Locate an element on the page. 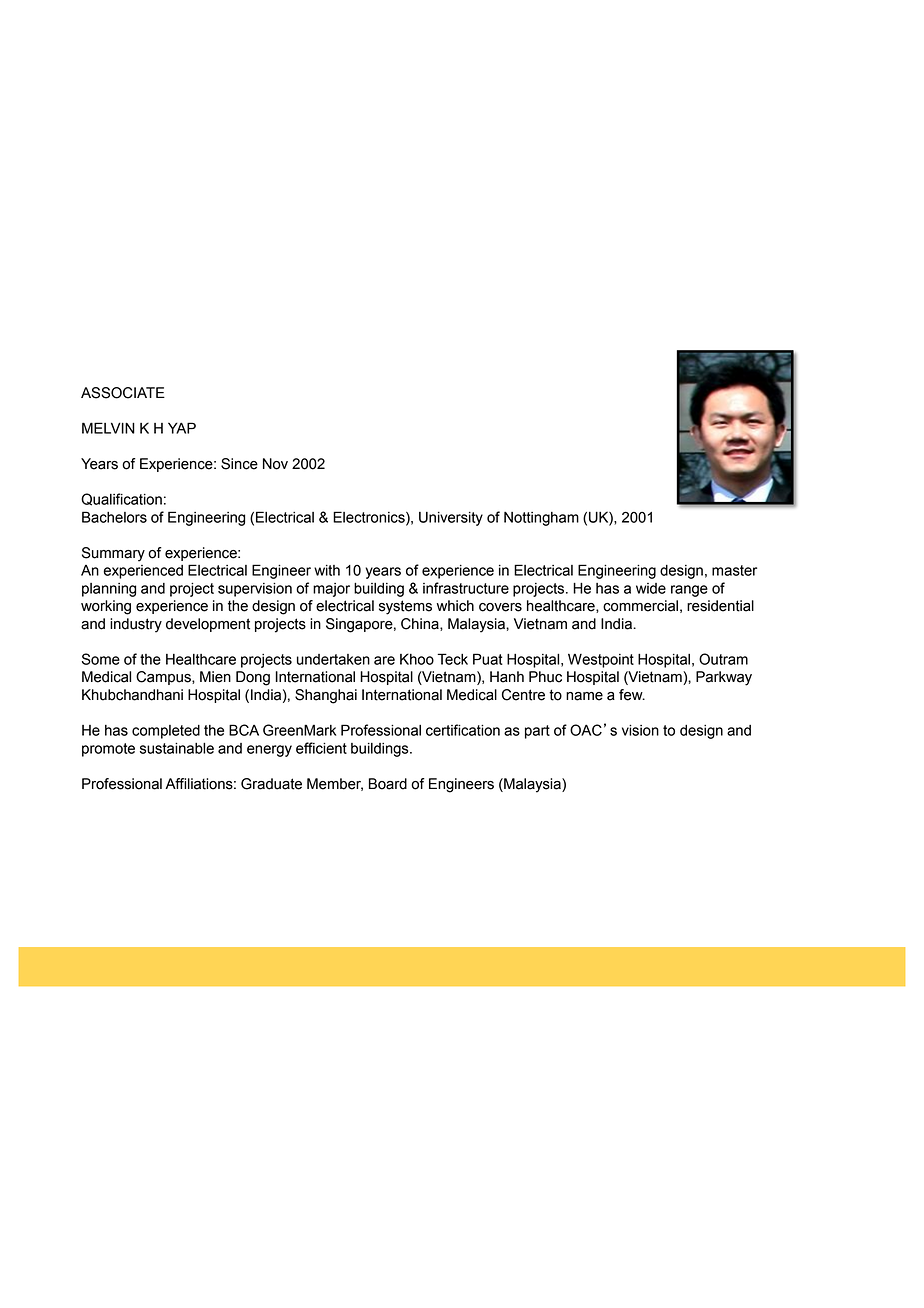  Nov is located at coordinates (275, 464).
